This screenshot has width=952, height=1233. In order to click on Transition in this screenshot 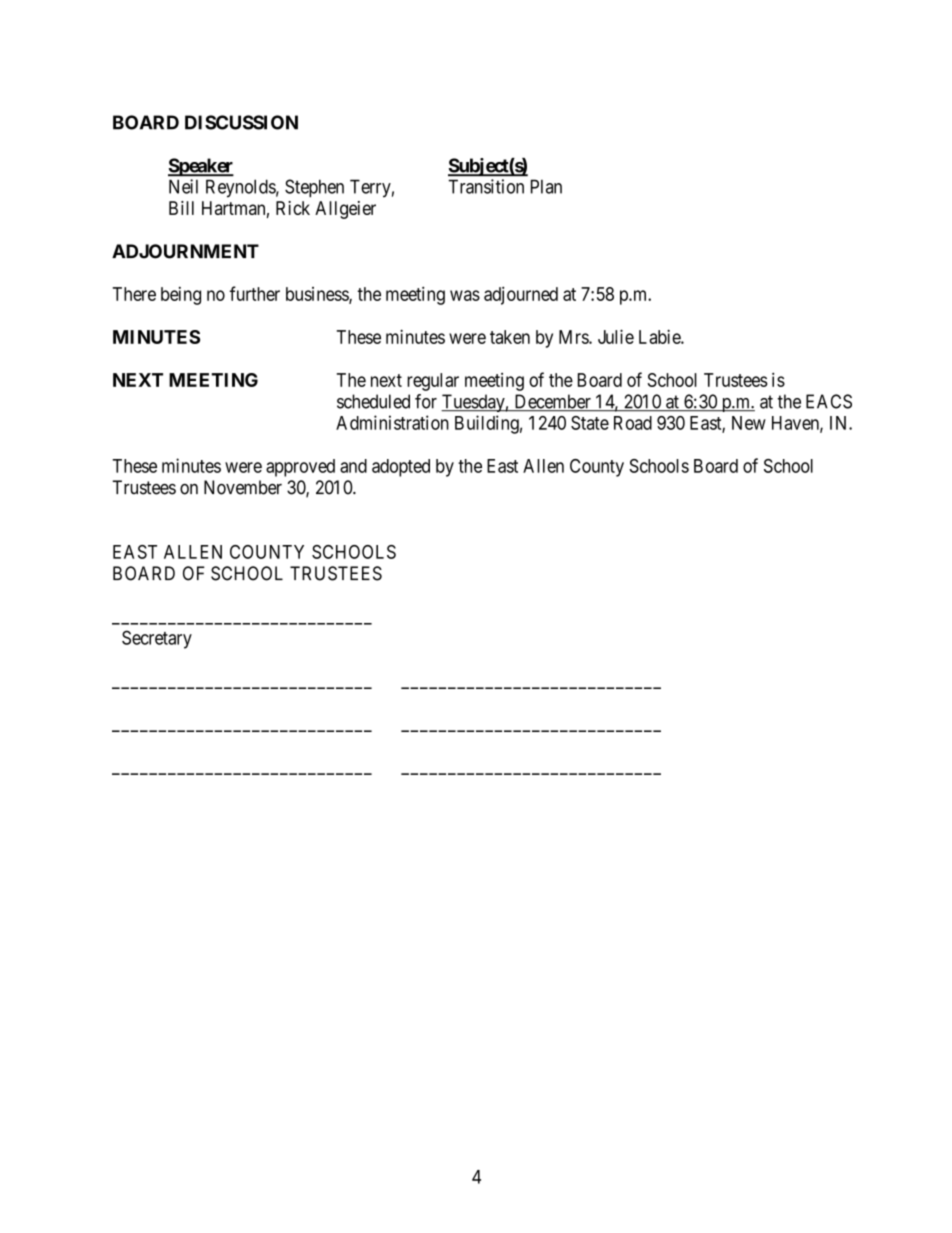, I will do `click(486, 186)`.
